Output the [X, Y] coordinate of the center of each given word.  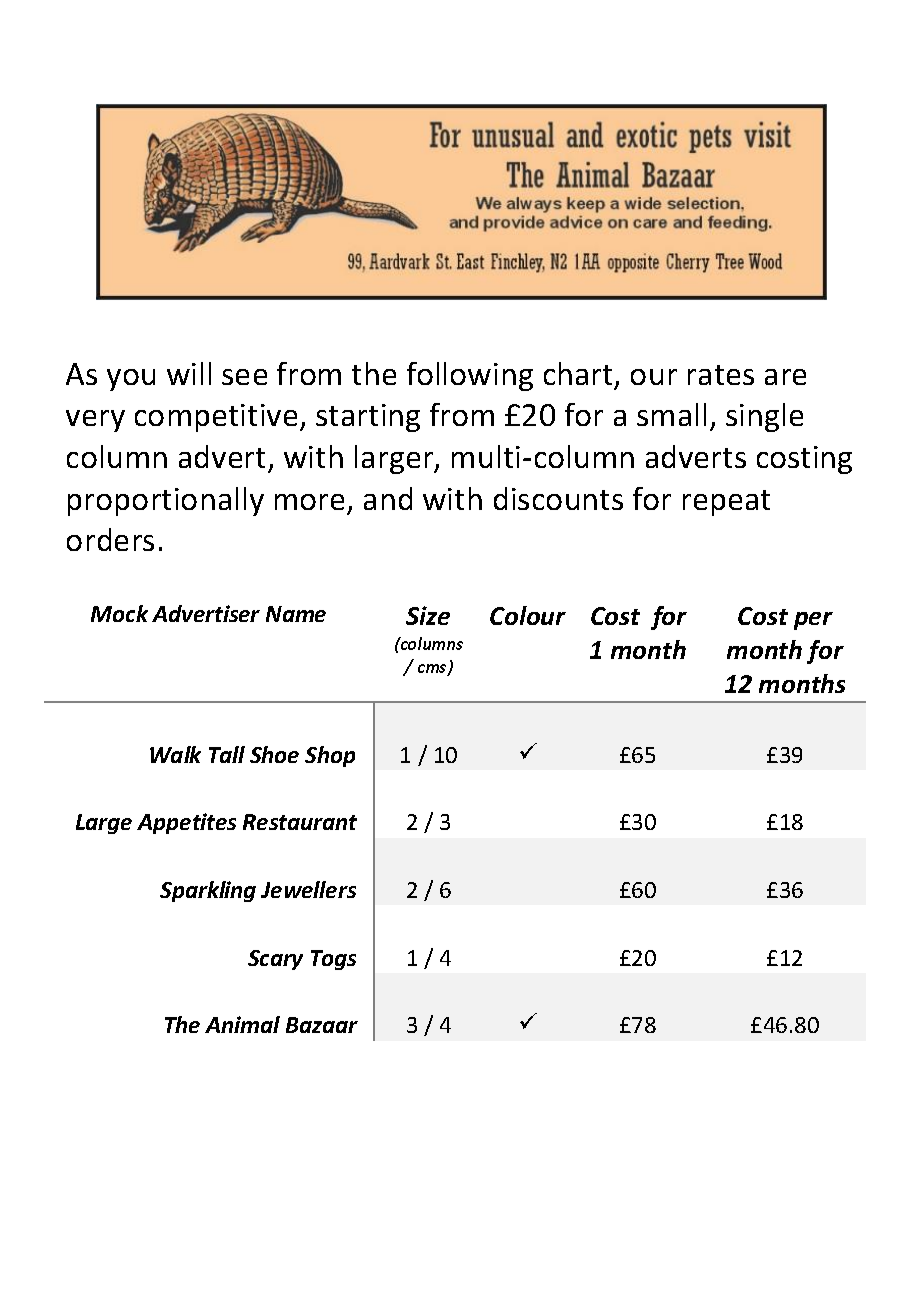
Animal [242, 1024]
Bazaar [322, 1025]
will [189, 373]
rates [721, 375]
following [470, 376]
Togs [333, 960]
